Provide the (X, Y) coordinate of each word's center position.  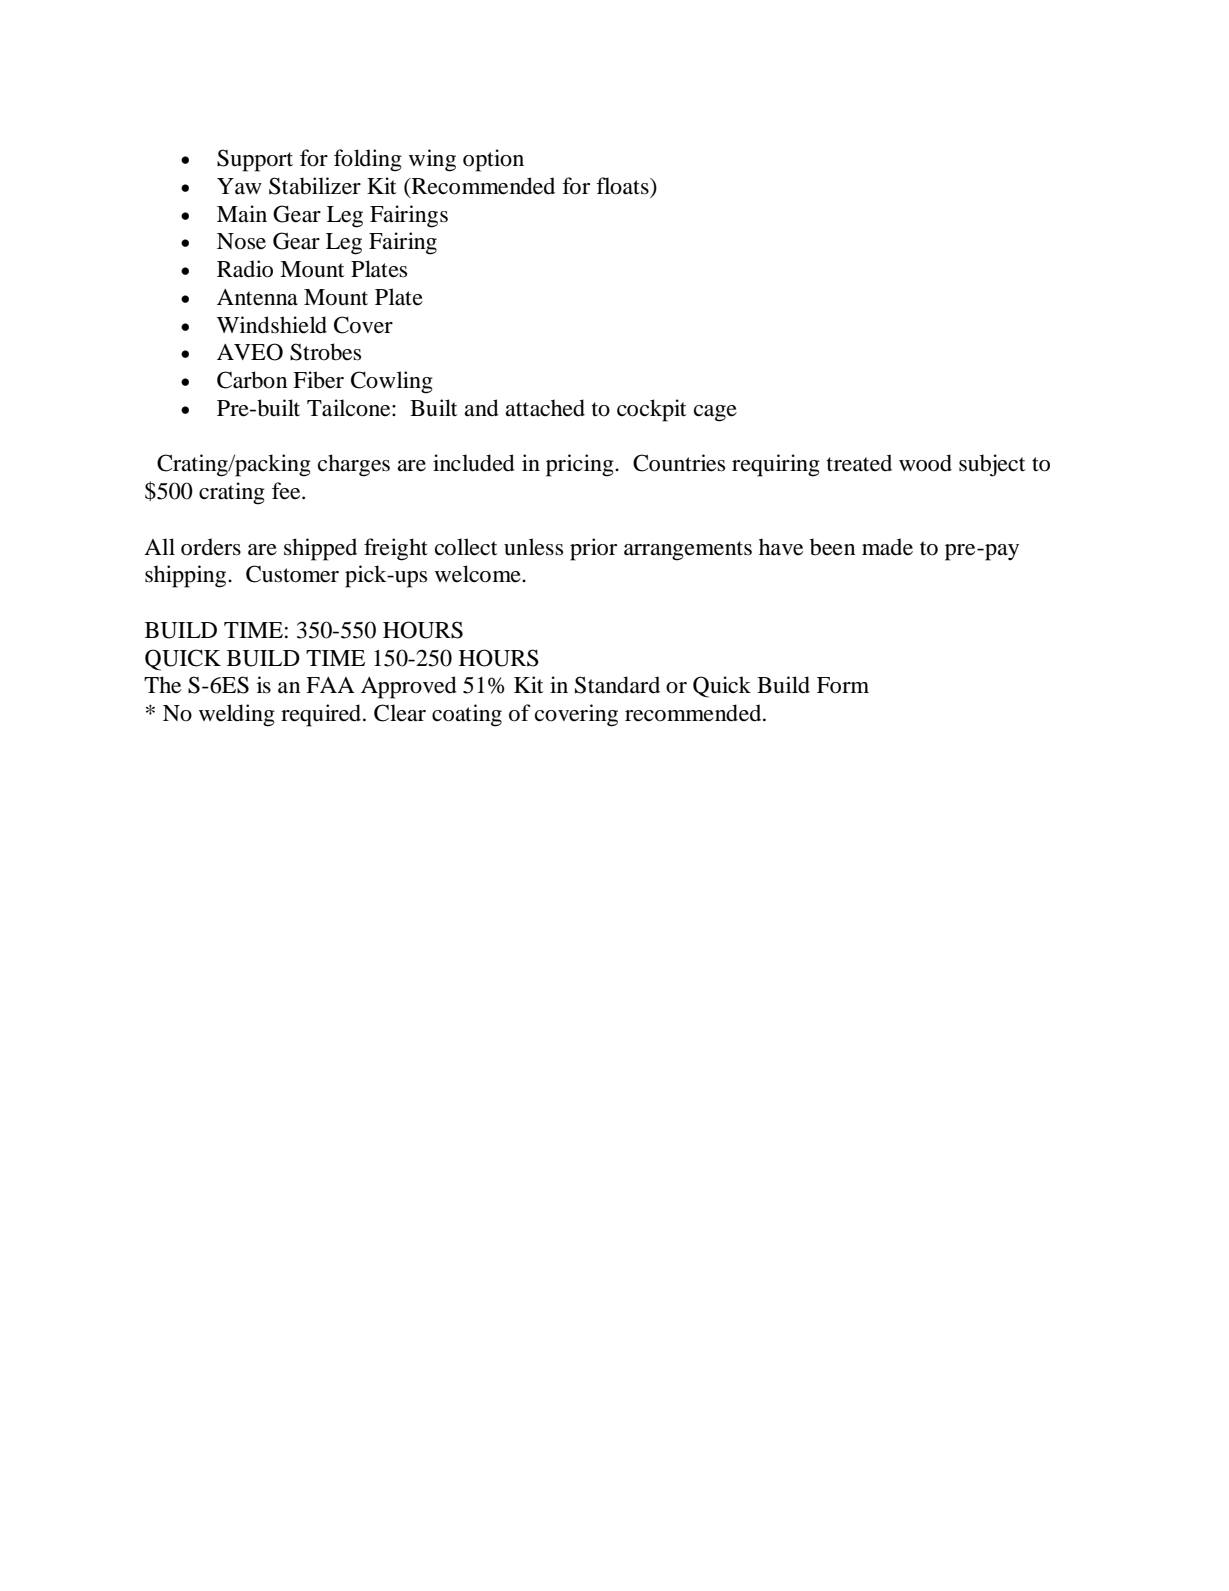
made (887, 547)
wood (925, 463)
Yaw (239, 186)
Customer (292, 574)
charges (354, 465)
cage (715, 413)
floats (623, 186)
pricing (581, 465)
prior (593, 549)
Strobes (325, 352)
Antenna (257, 297)
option (493, 160)
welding (237, 715)
